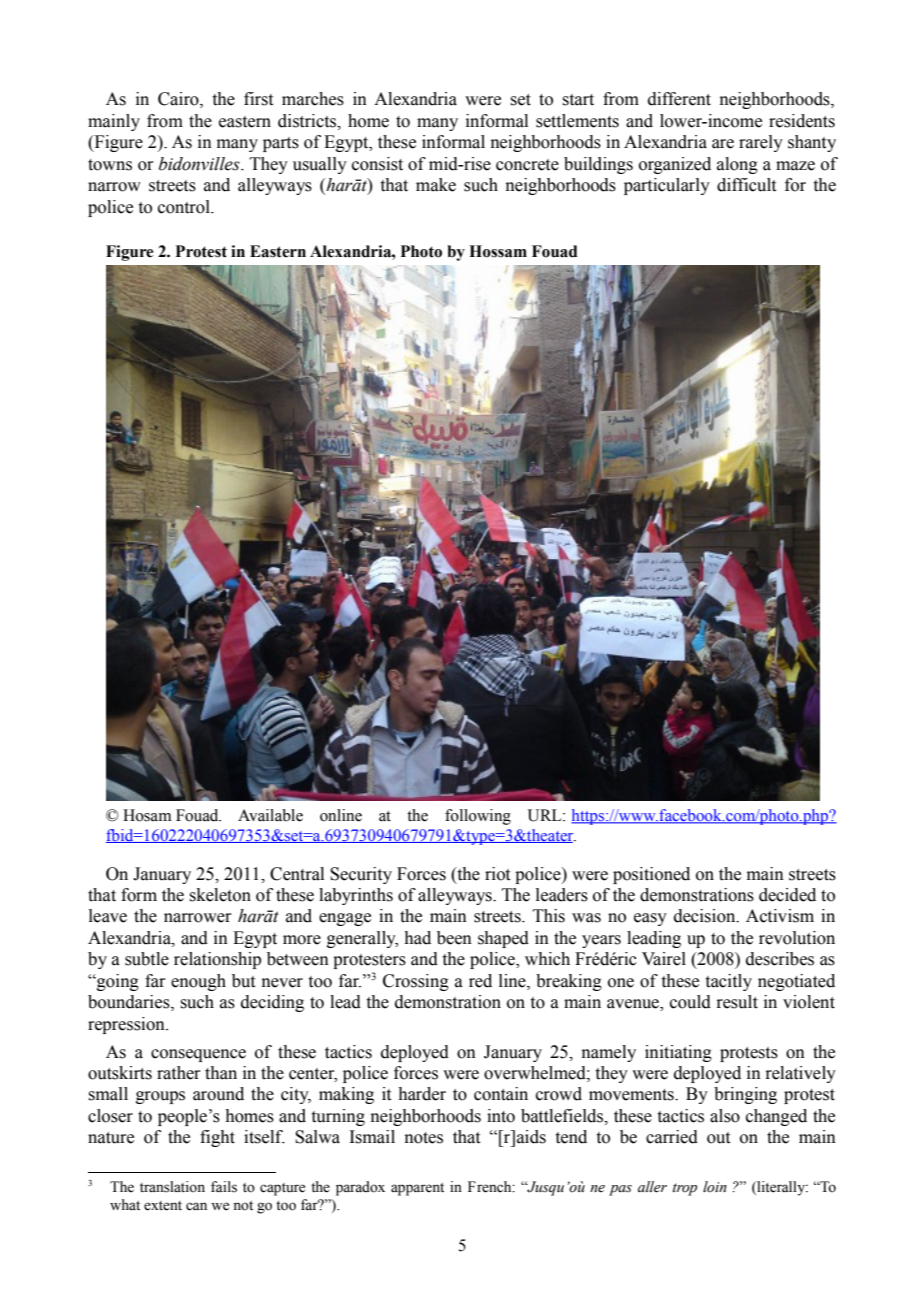 The width and height of the screenshot is (924, 1308). I want to click on difficult, so click(746, 185).
